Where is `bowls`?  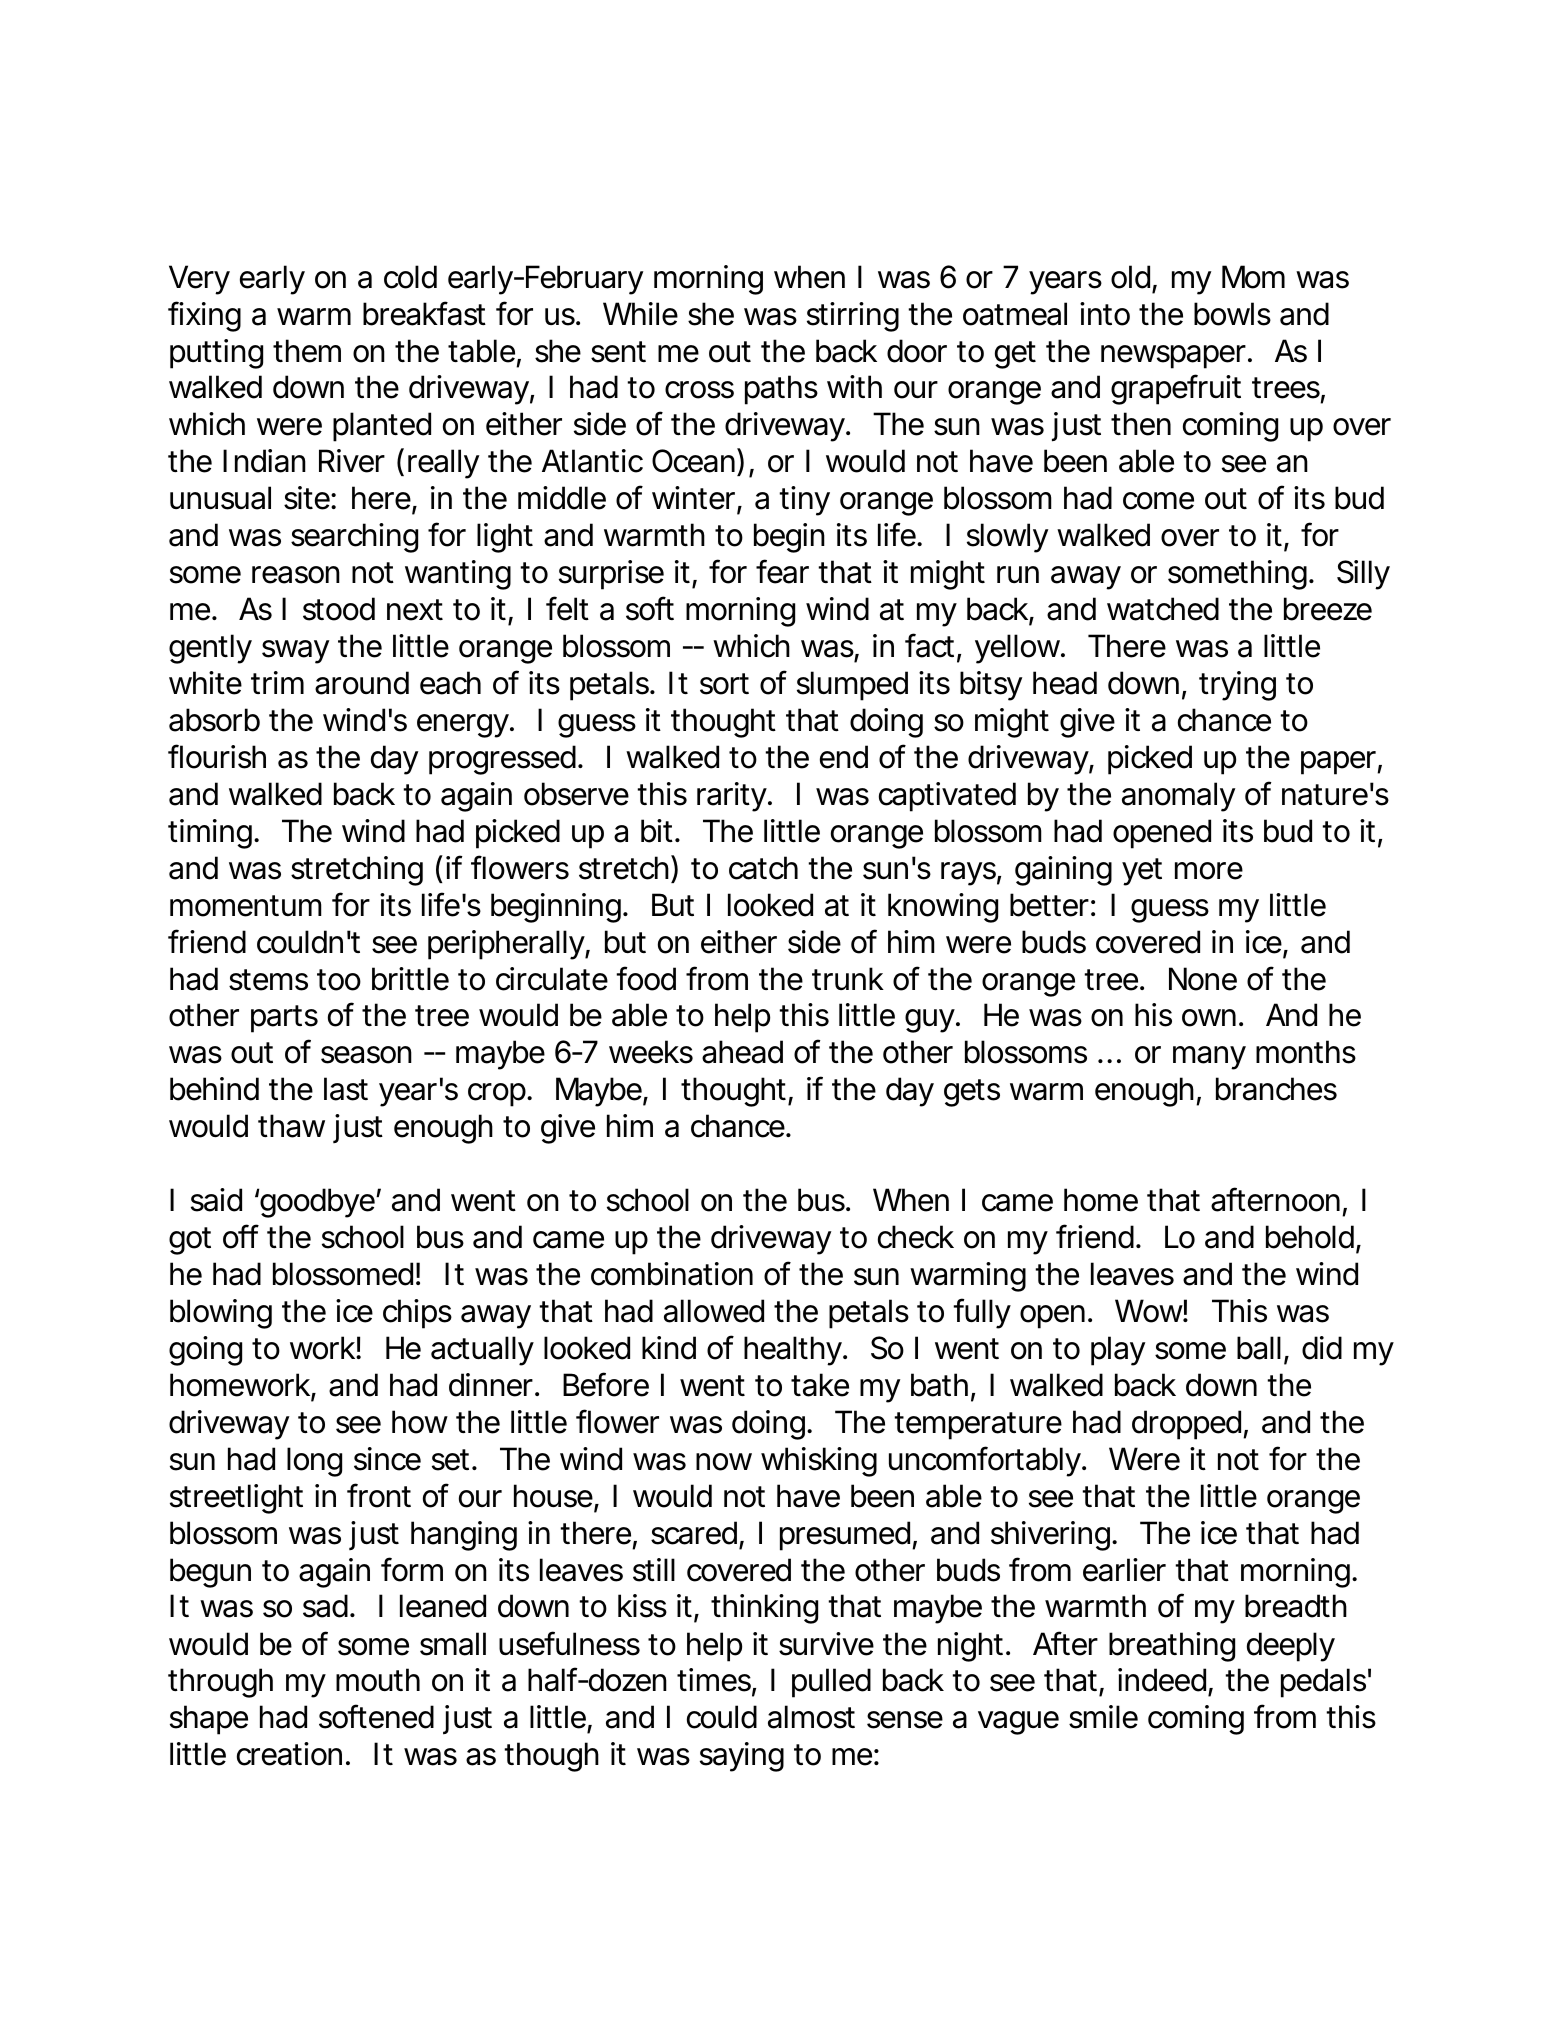
bowls is located at coordinates (1232, 314).
